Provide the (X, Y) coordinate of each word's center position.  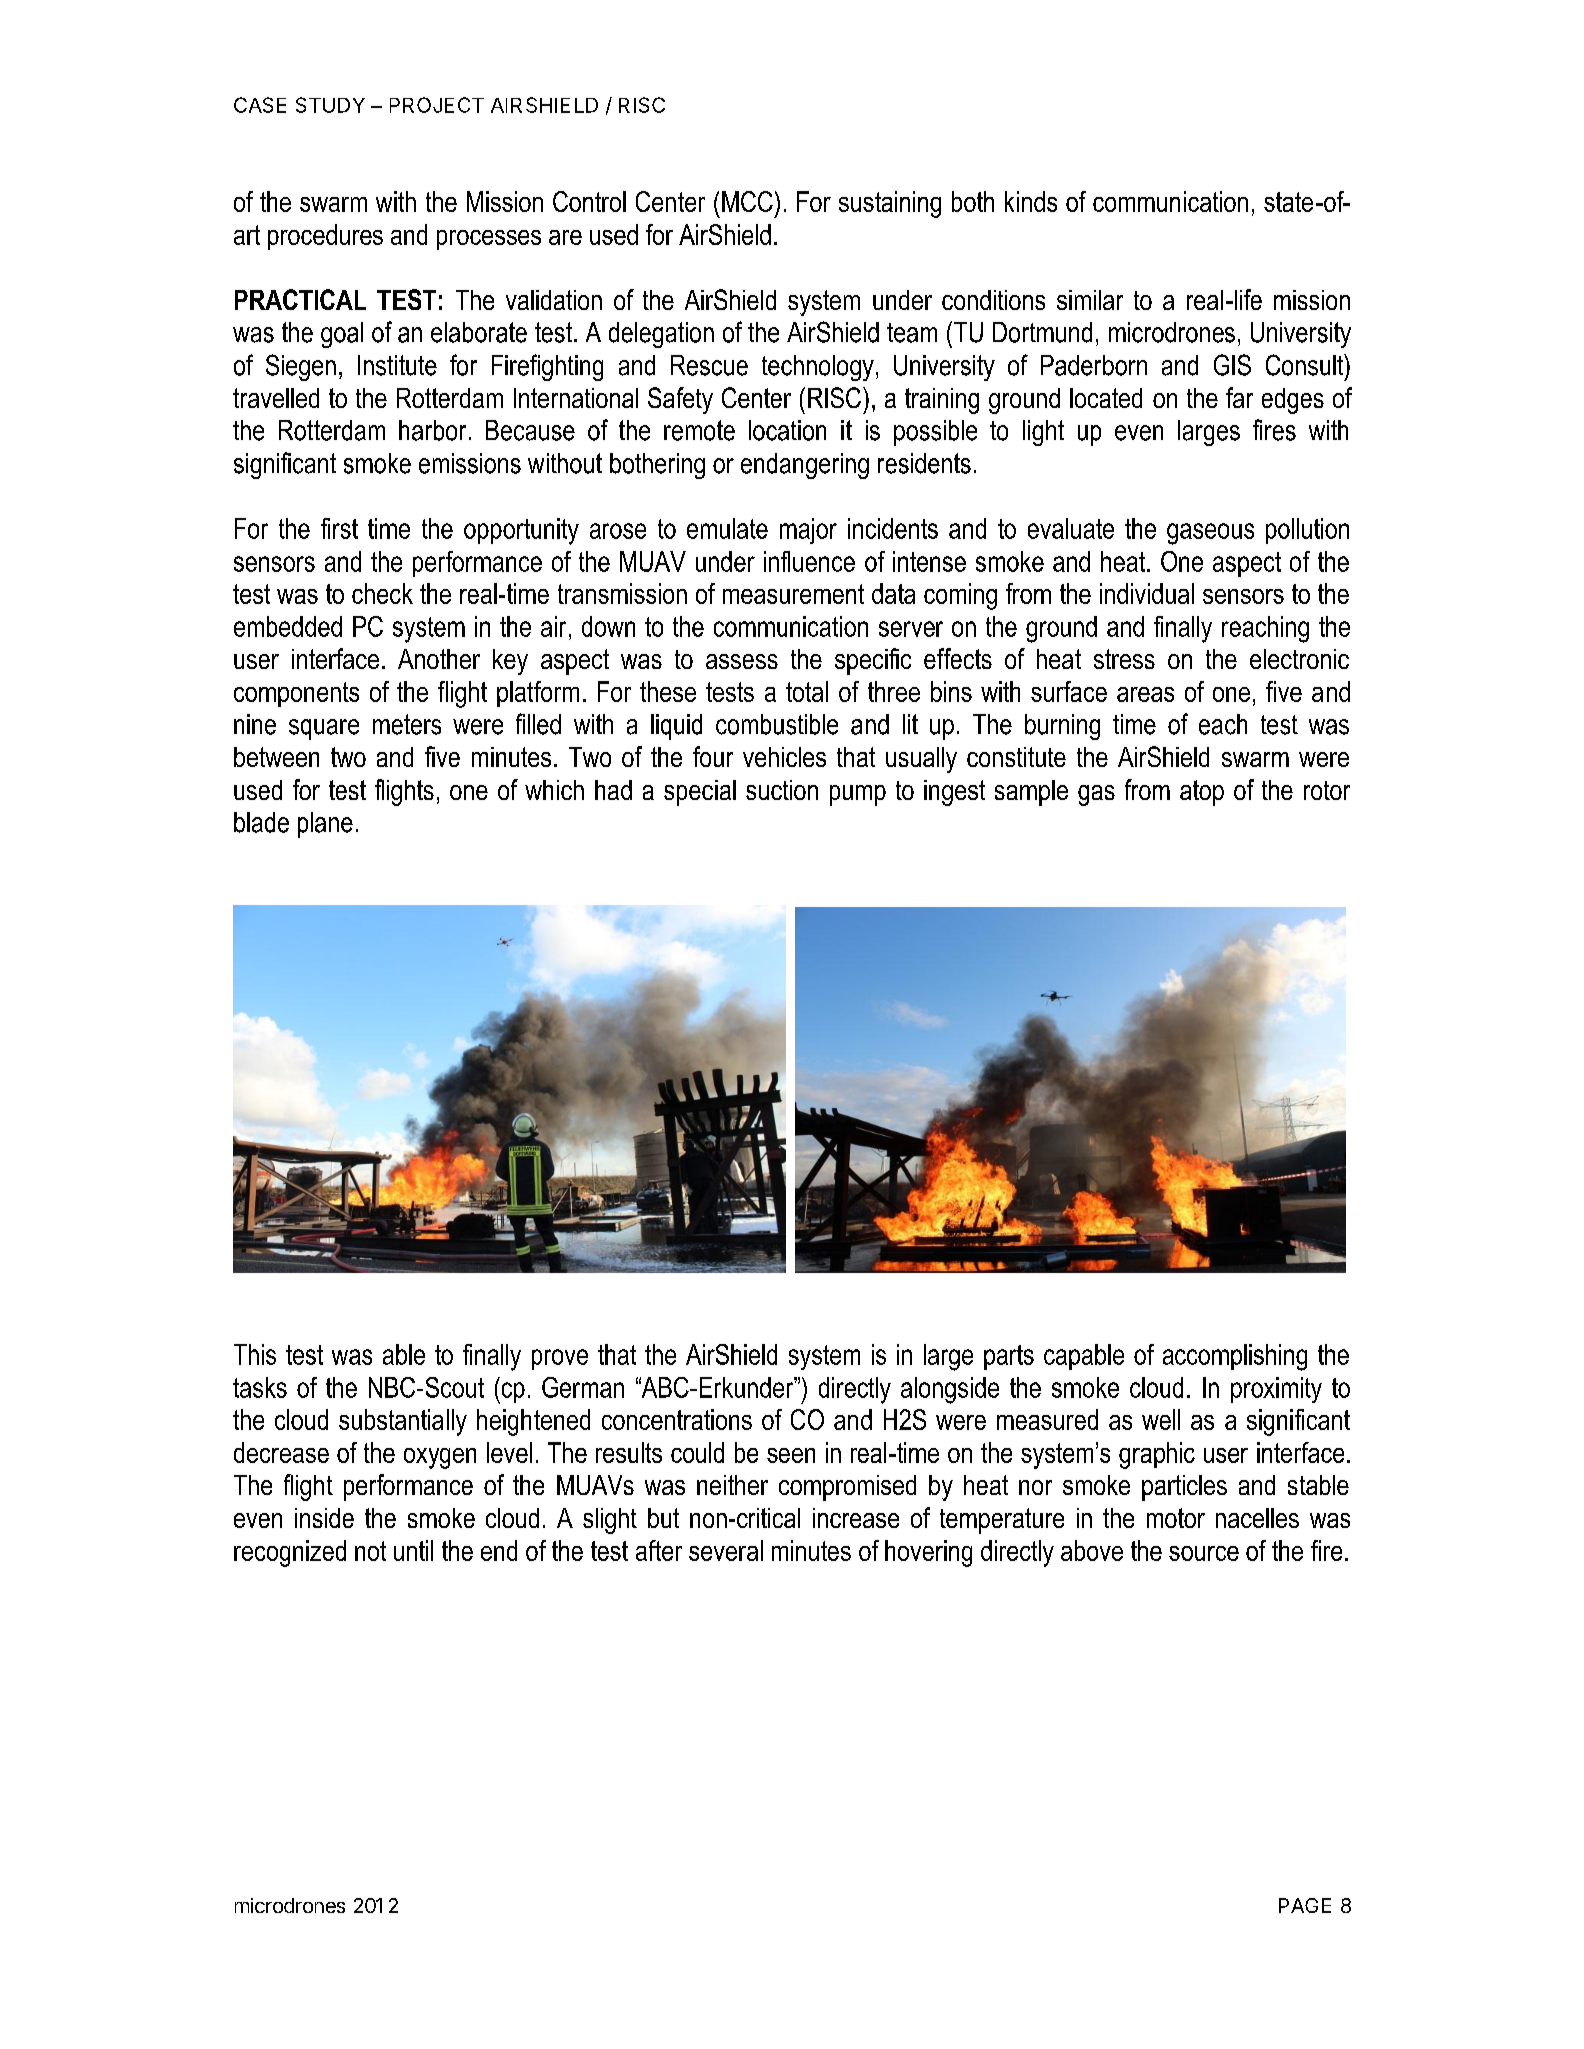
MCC (747, 201)
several (726, 1550)
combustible (777, 724)
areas (1145, 694)
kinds (1031, 201)
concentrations (677, 1419)
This (255, 1354)
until (413, 1550)
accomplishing (1235, 1357)
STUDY (330, 105)
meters (407, 724)
